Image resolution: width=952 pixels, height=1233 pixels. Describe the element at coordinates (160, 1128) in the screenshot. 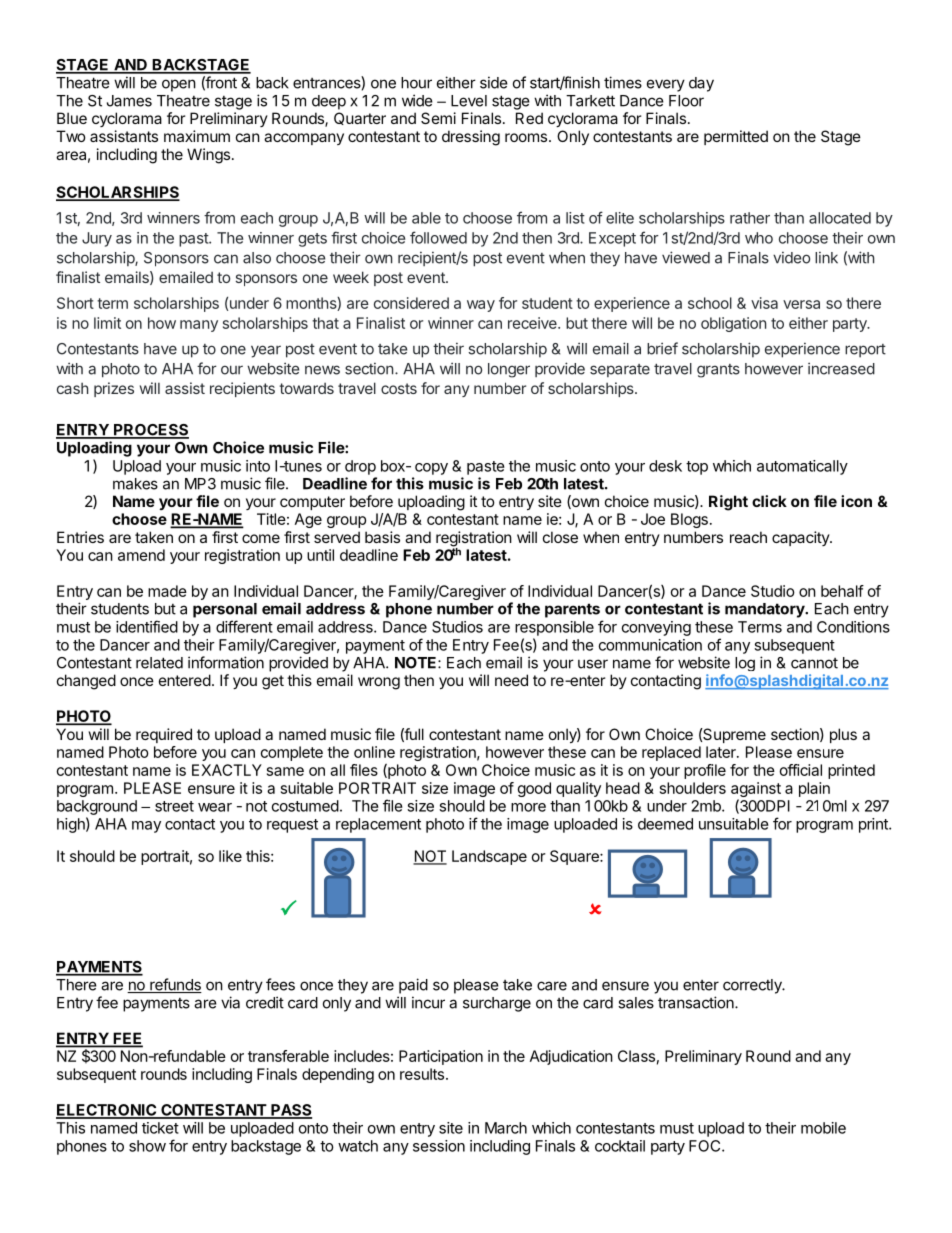

I see `ticket` at that location.
